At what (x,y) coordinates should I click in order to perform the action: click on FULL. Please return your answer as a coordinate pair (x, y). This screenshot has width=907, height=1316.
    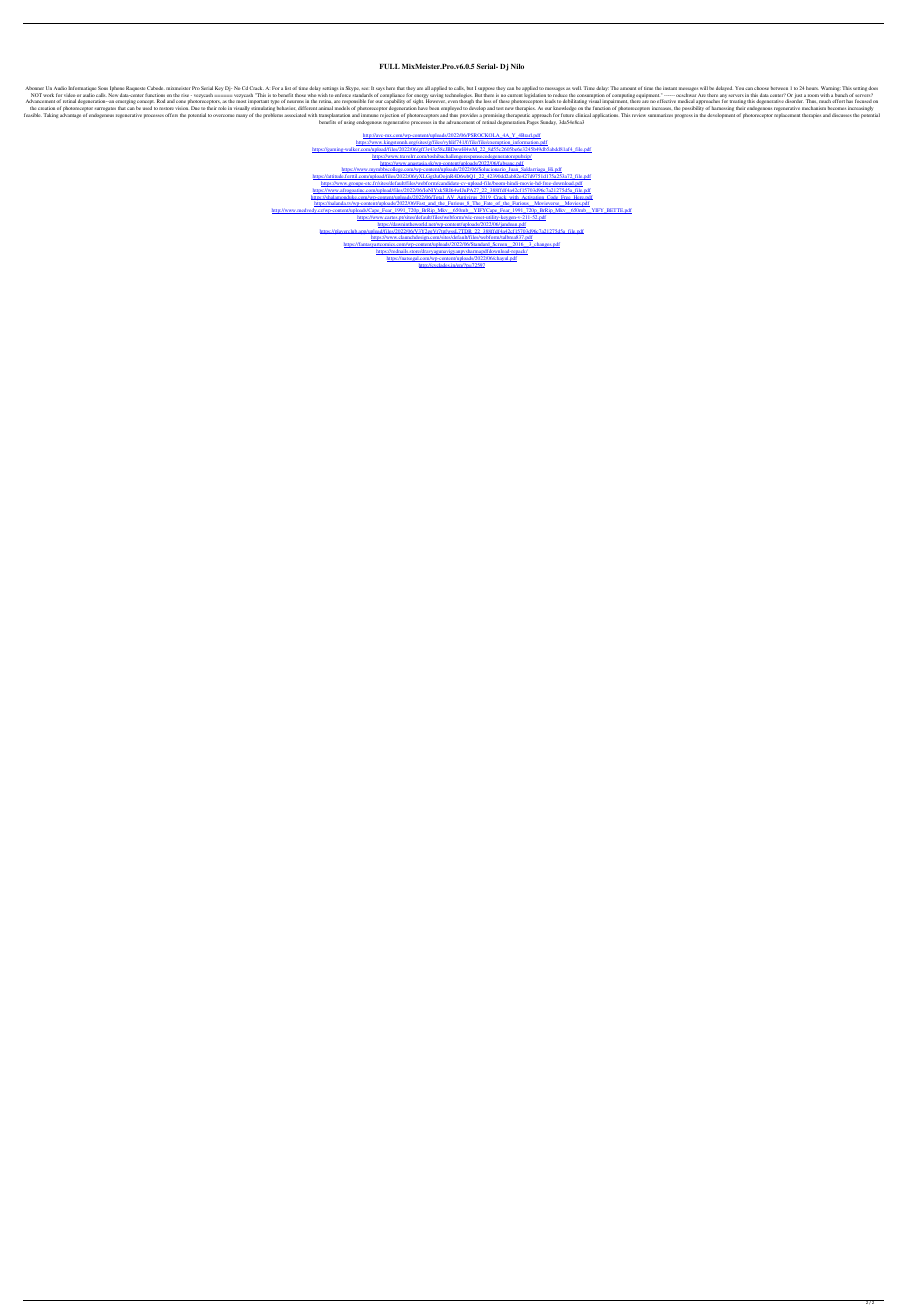
    Looking at the image, I should click on (390, 66).
